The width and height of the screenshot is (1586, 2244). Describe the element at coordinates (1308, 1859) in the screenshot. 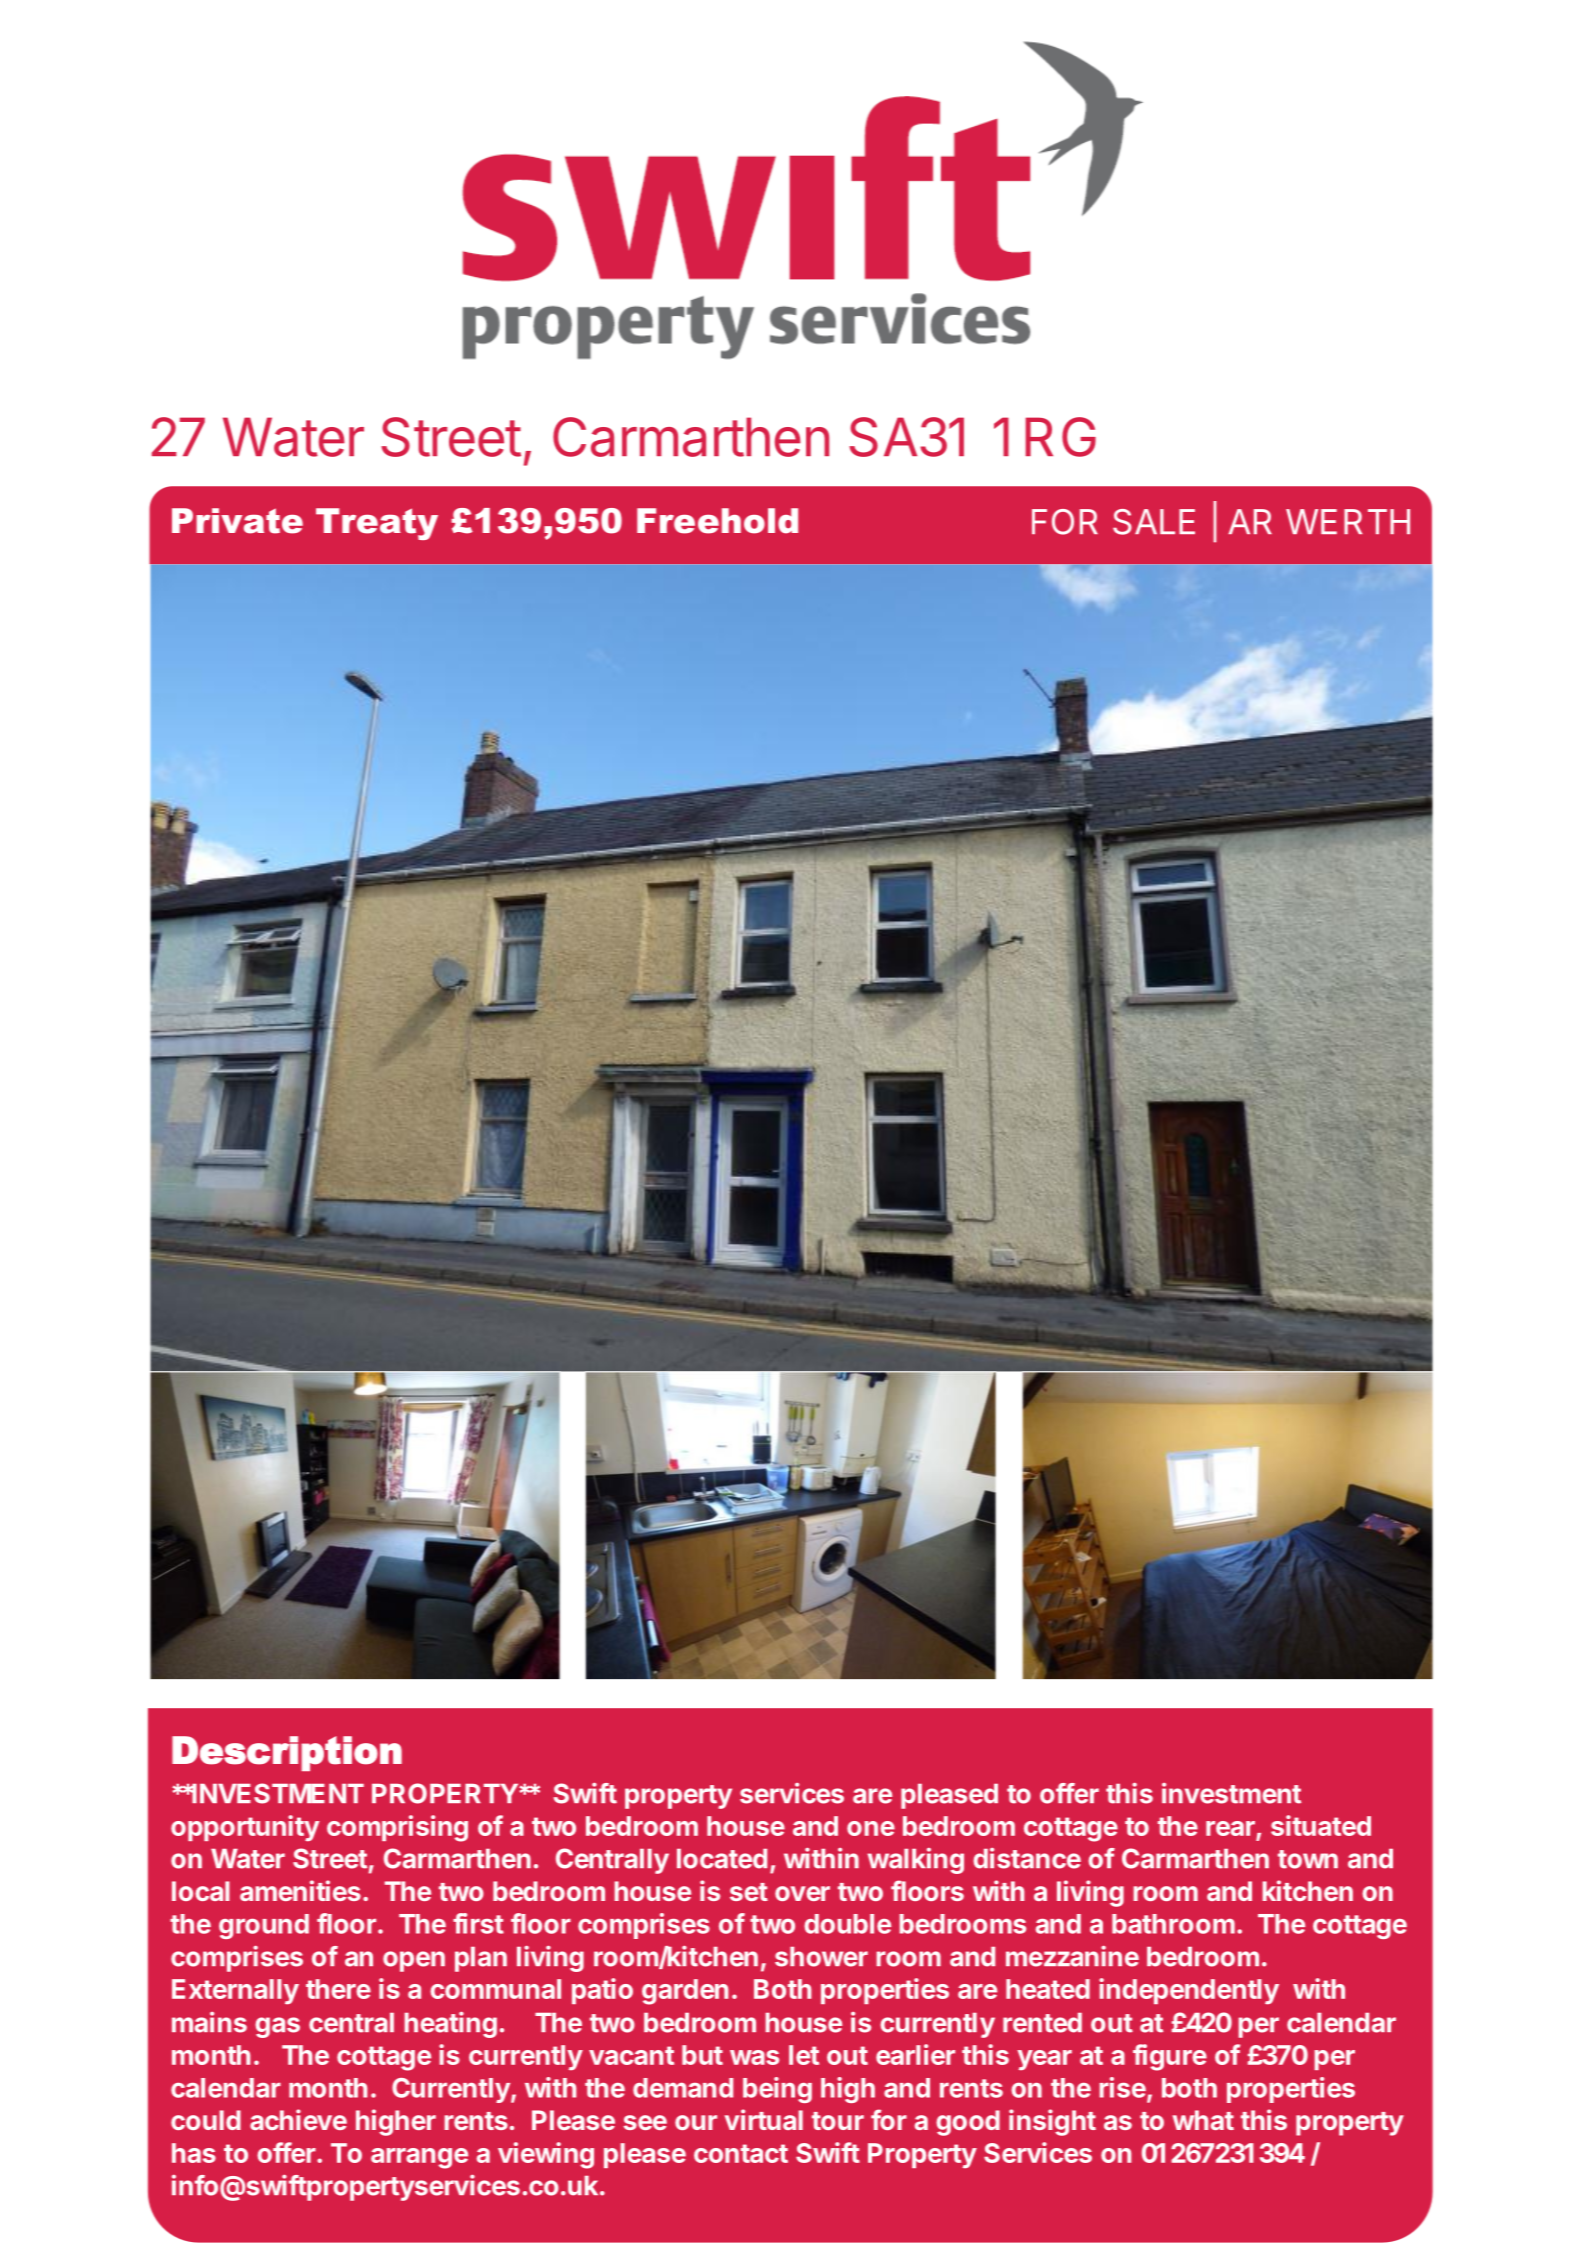

I see `town` at that location.
